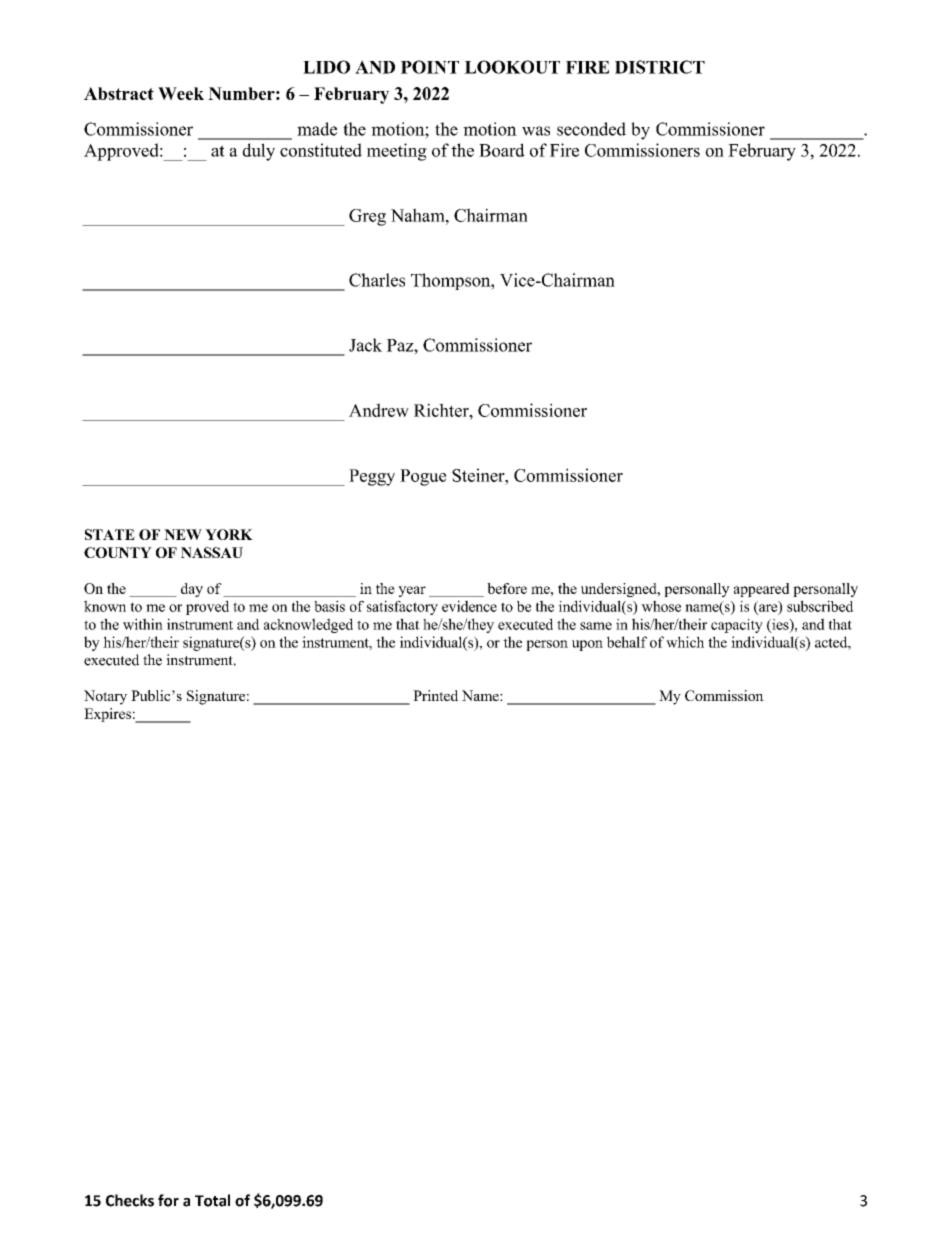 This document has height=1233, width=952. I want to click on Total, so click(212, 1200).
